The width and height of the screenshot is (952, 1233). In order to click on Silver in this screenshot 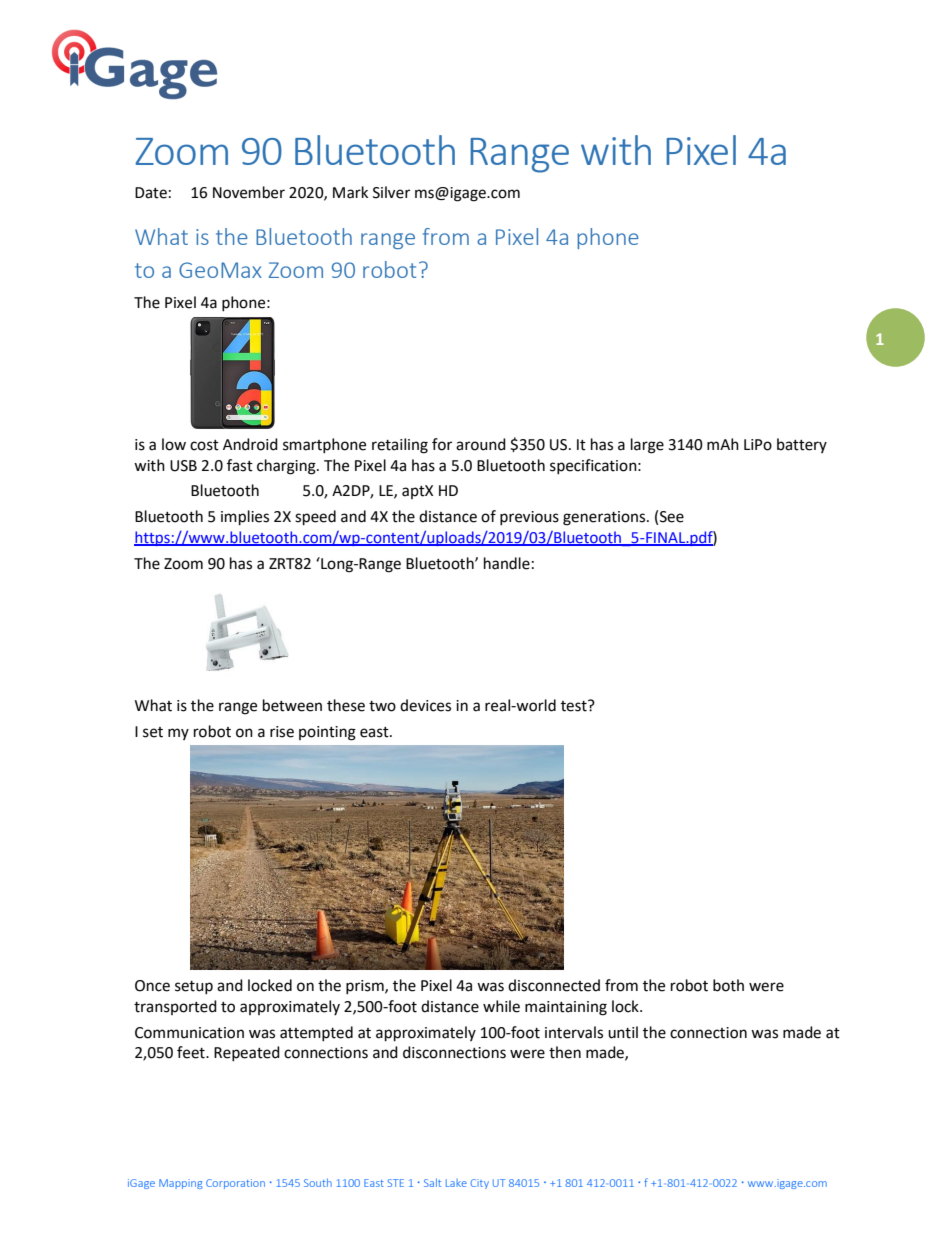, I will do `click(391, 192)`.
